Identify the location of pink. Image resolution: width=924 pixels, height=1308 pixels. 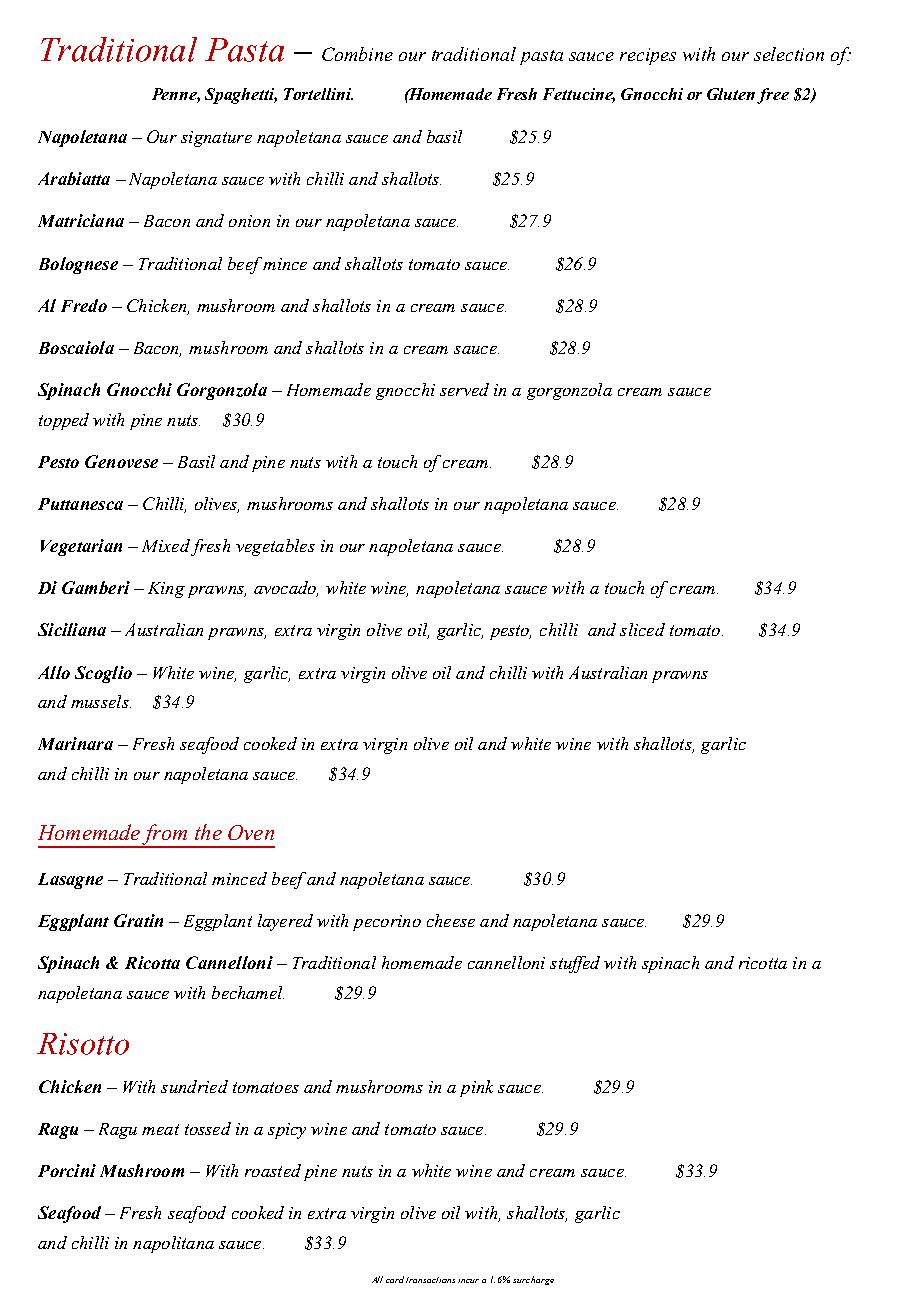
(476, 1088).
